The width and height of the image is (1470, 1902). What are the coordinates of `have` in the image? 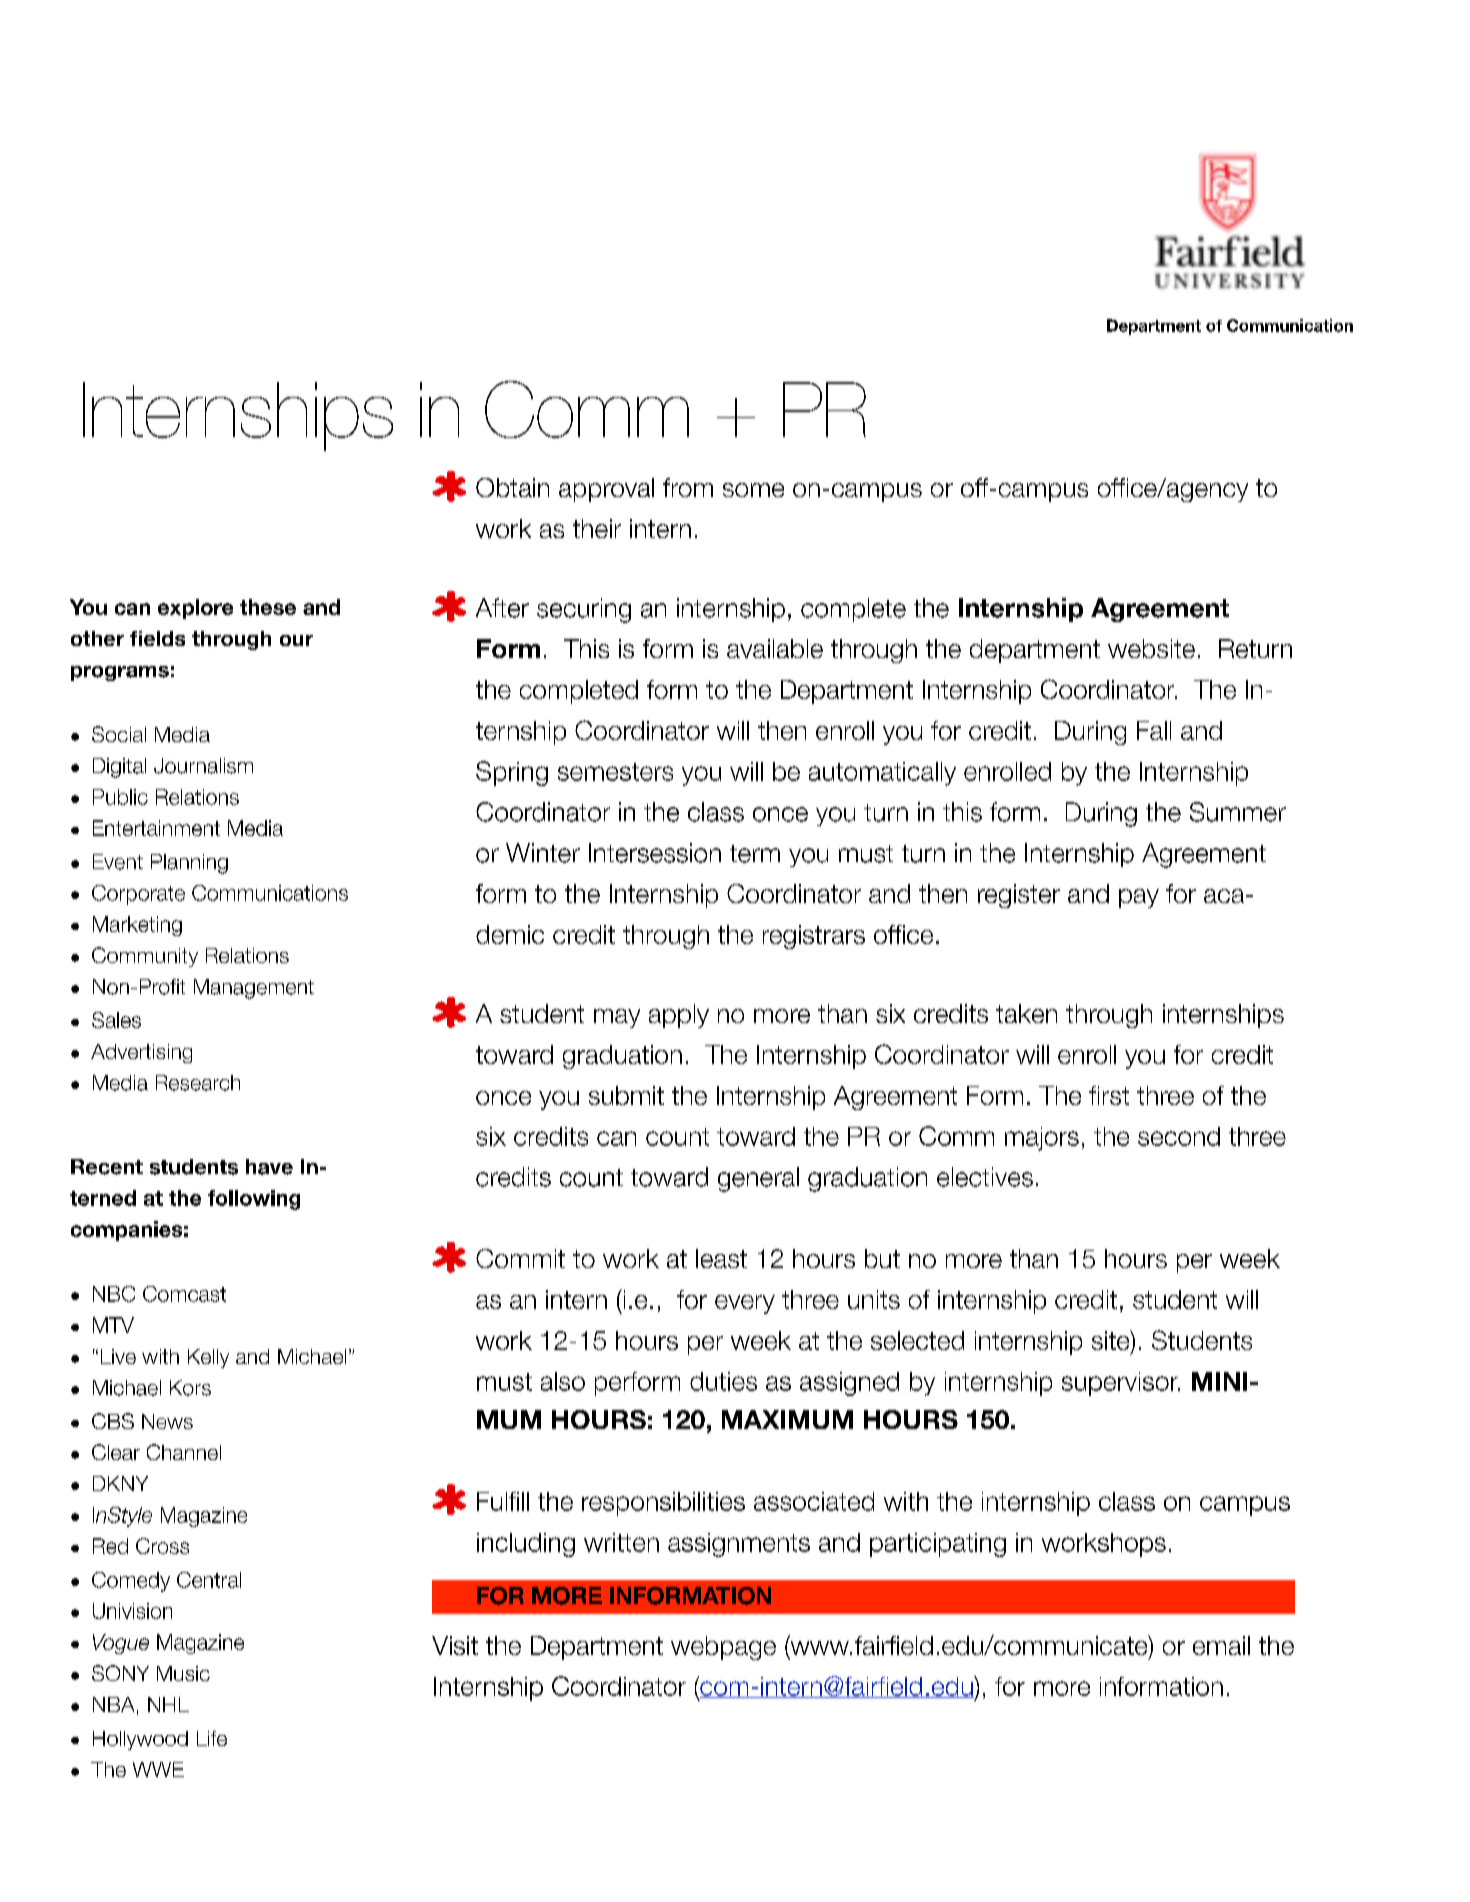 It's located at (269, 1167).
